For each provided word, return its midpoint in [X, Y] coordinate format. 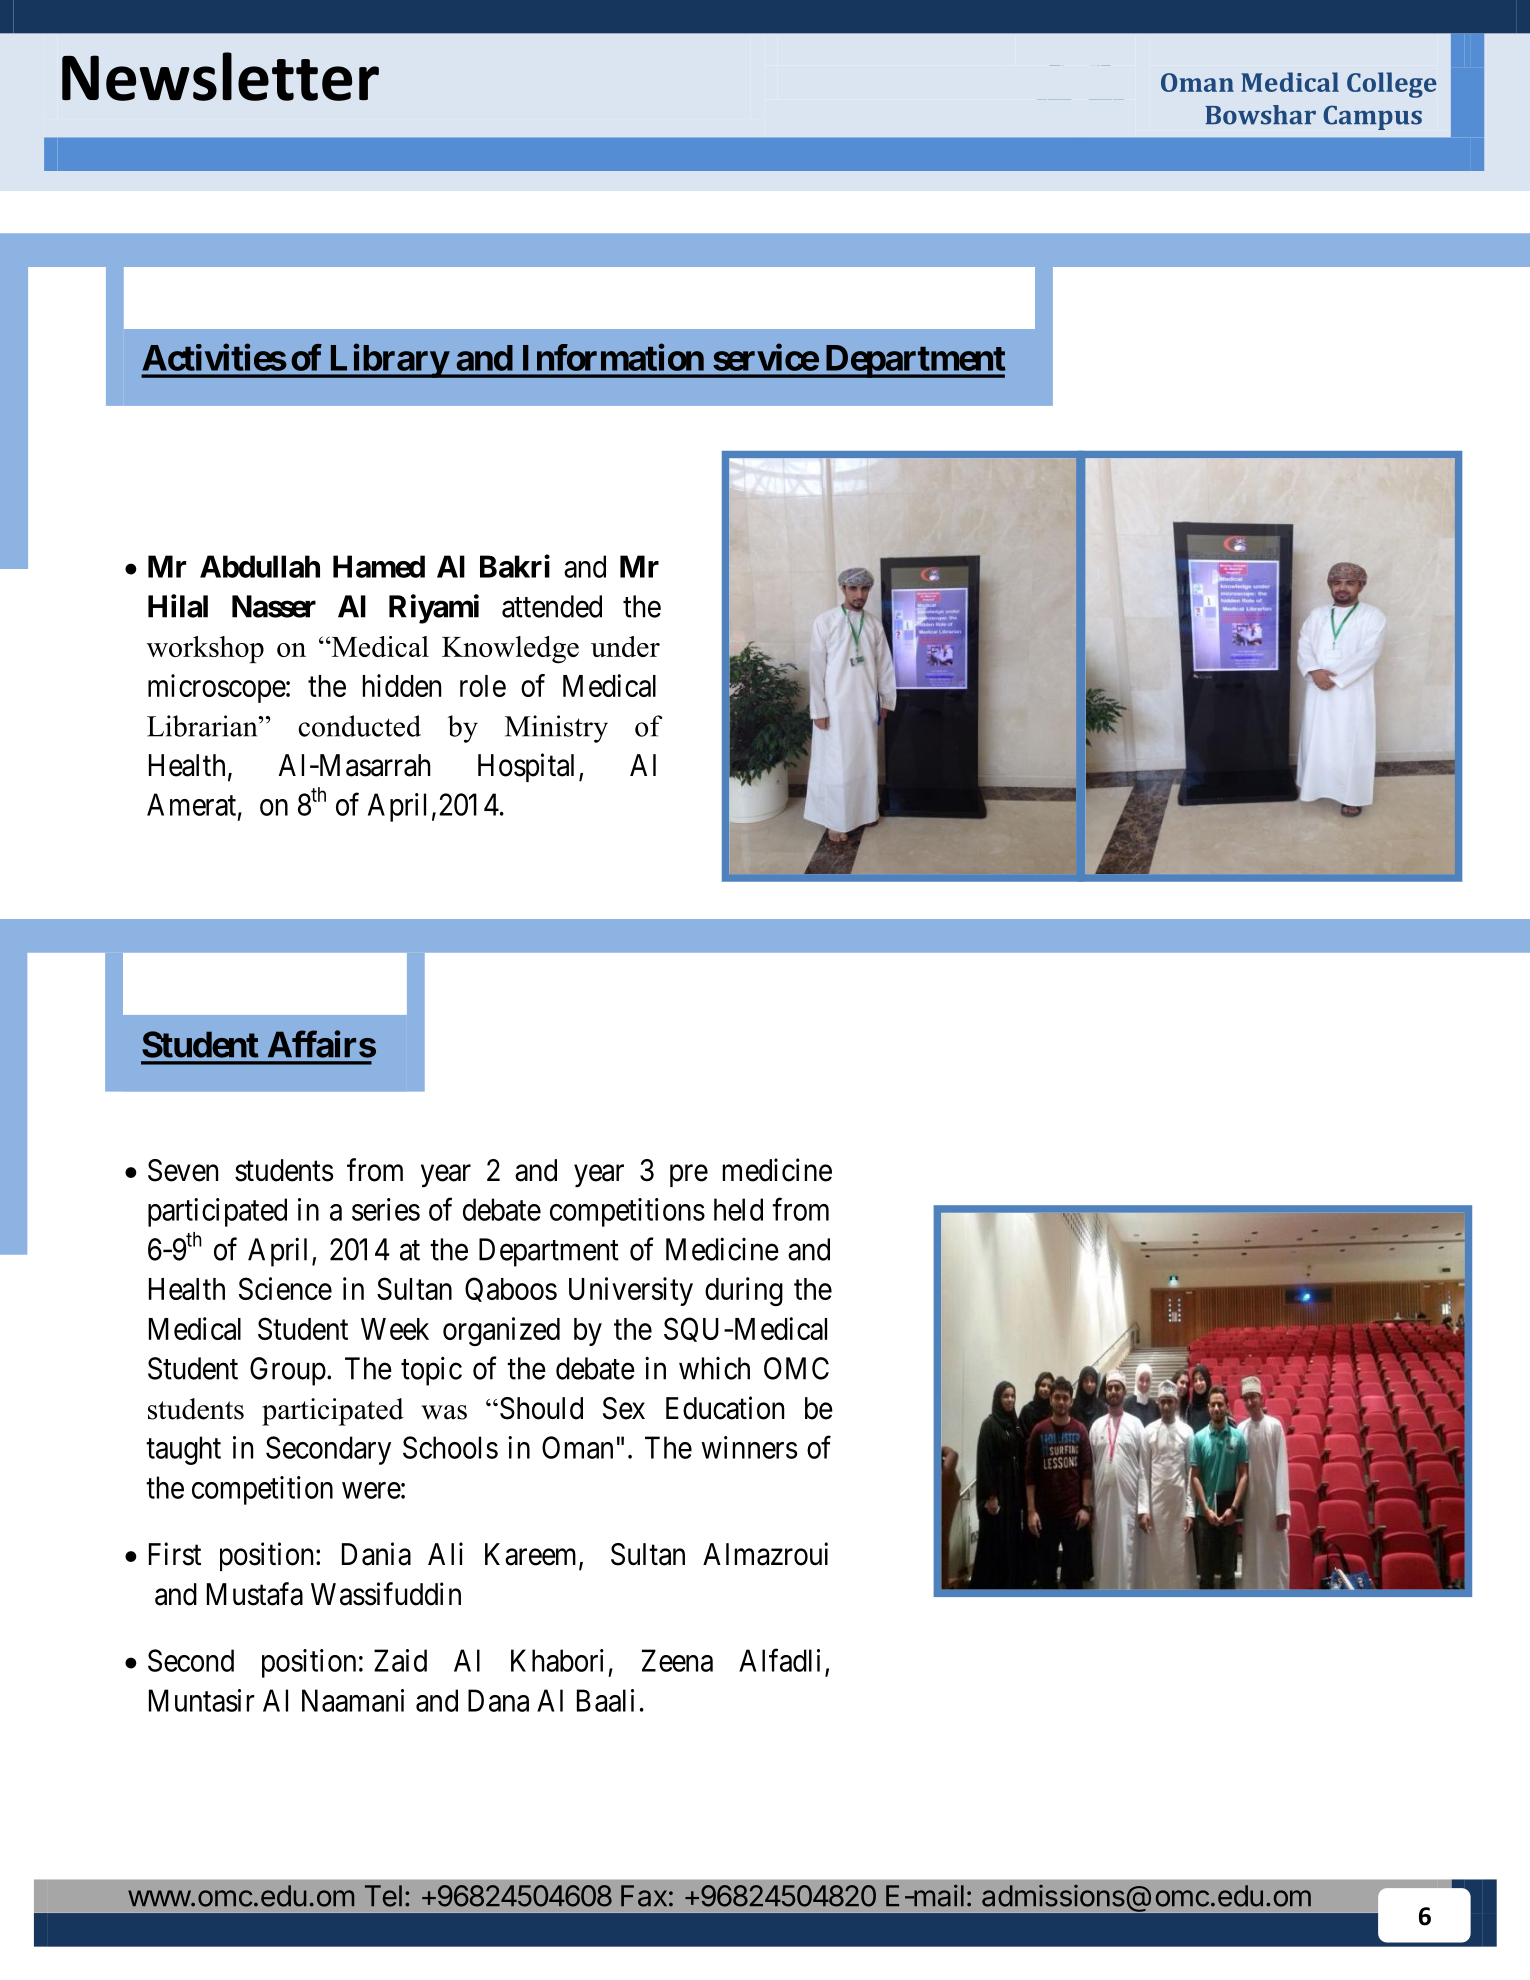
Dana [498, 1700]
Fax [644, 1896]
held [738, 1209]
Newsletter [220, 76]
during [744, 1291]
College [1392, 85]
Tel [383, 1896]
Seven [183, 1170]
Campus [1372, 117]
